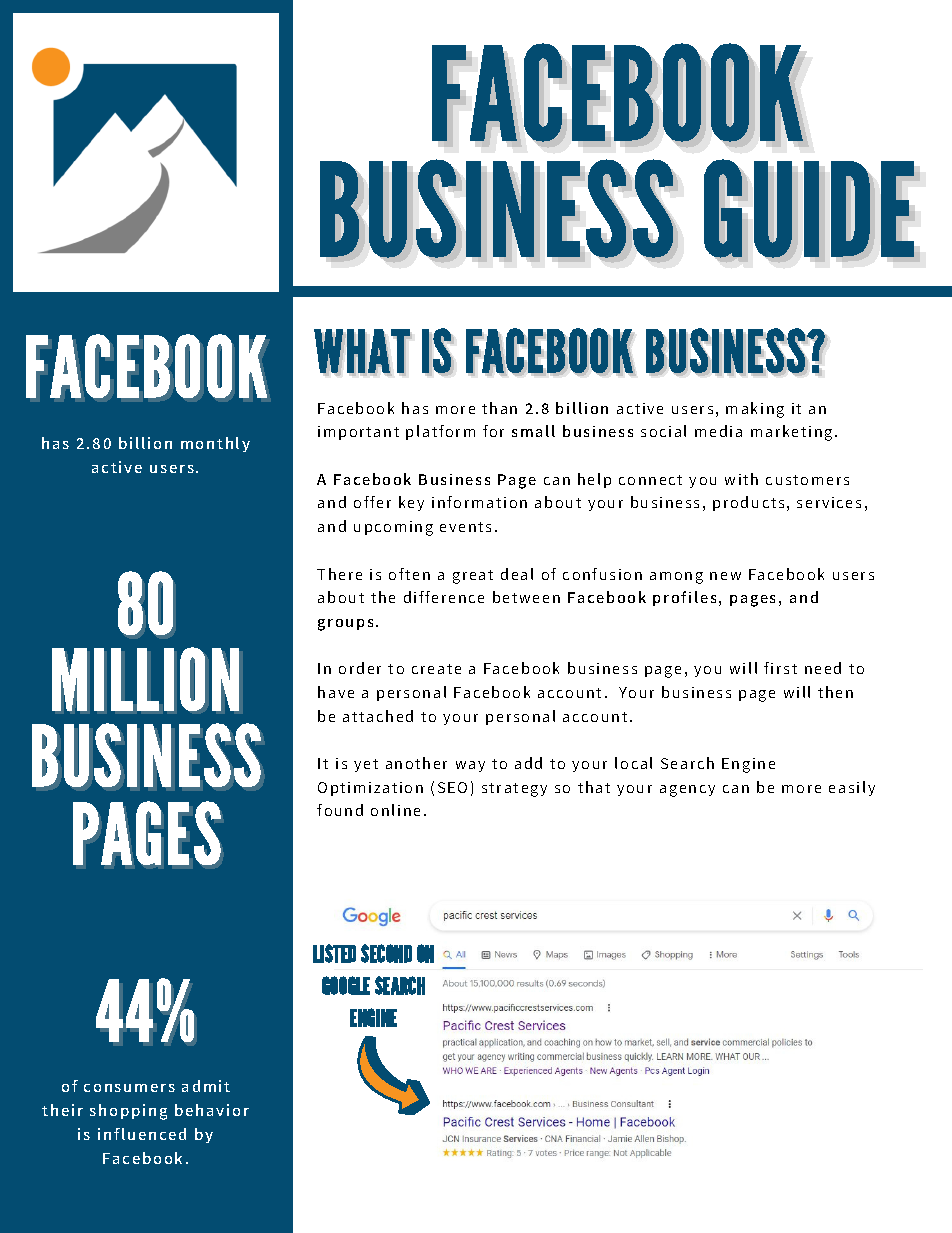 Image resolution: width=952 pixels, height=1233 pixels. What do you see at coordinates (128, 1112) in the image?
I see `shopping` at bounding box center [128, 1112].
